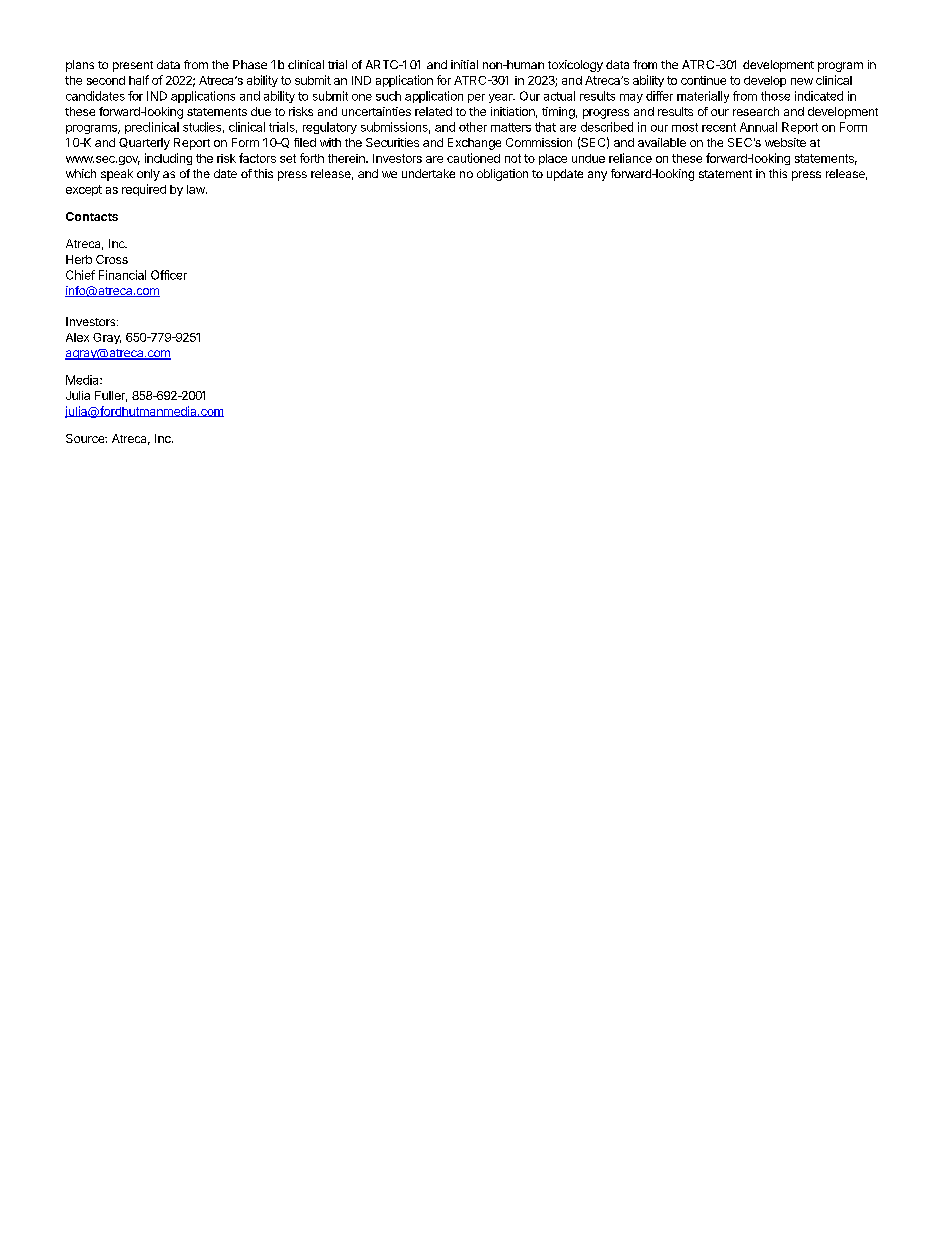  What do you see at coordinates (122, 275) in the image?
I see `Financial` at bounding box center [122, 275].
